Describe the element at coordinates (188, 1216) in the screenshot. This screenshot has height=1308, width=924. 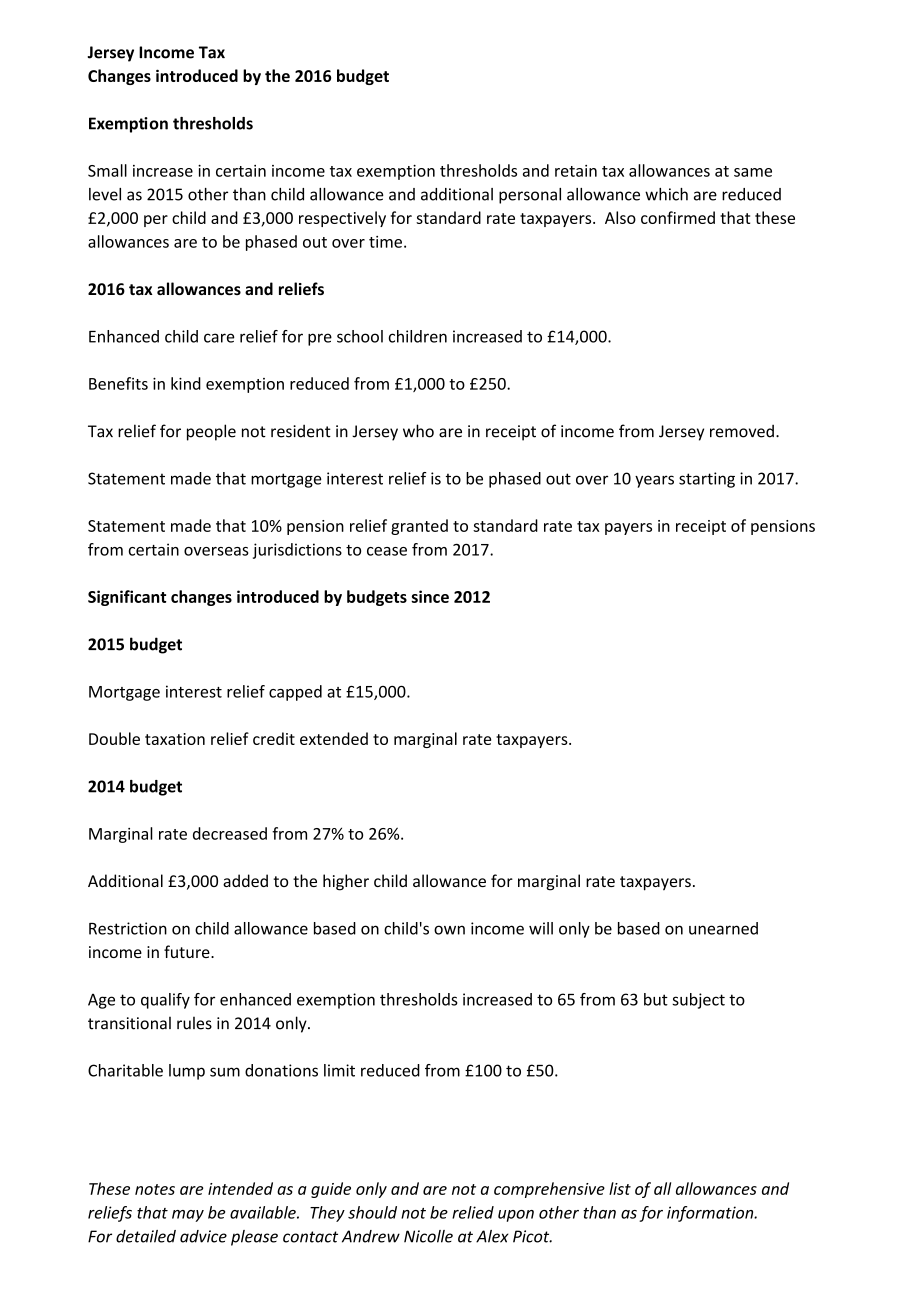
I see `may` at that location.
